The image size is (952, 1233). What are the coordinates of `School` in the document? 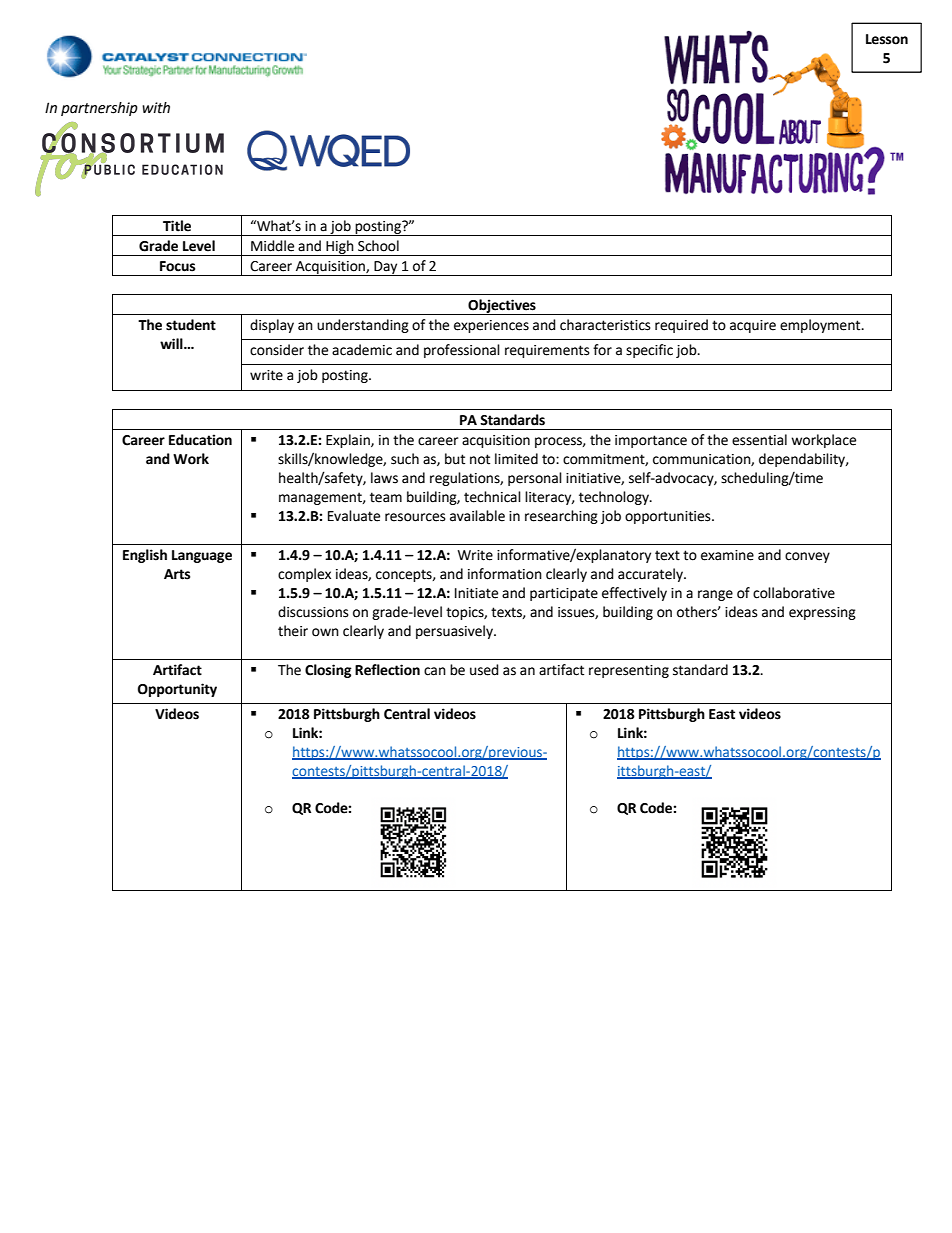 It's located at (378, 246).
